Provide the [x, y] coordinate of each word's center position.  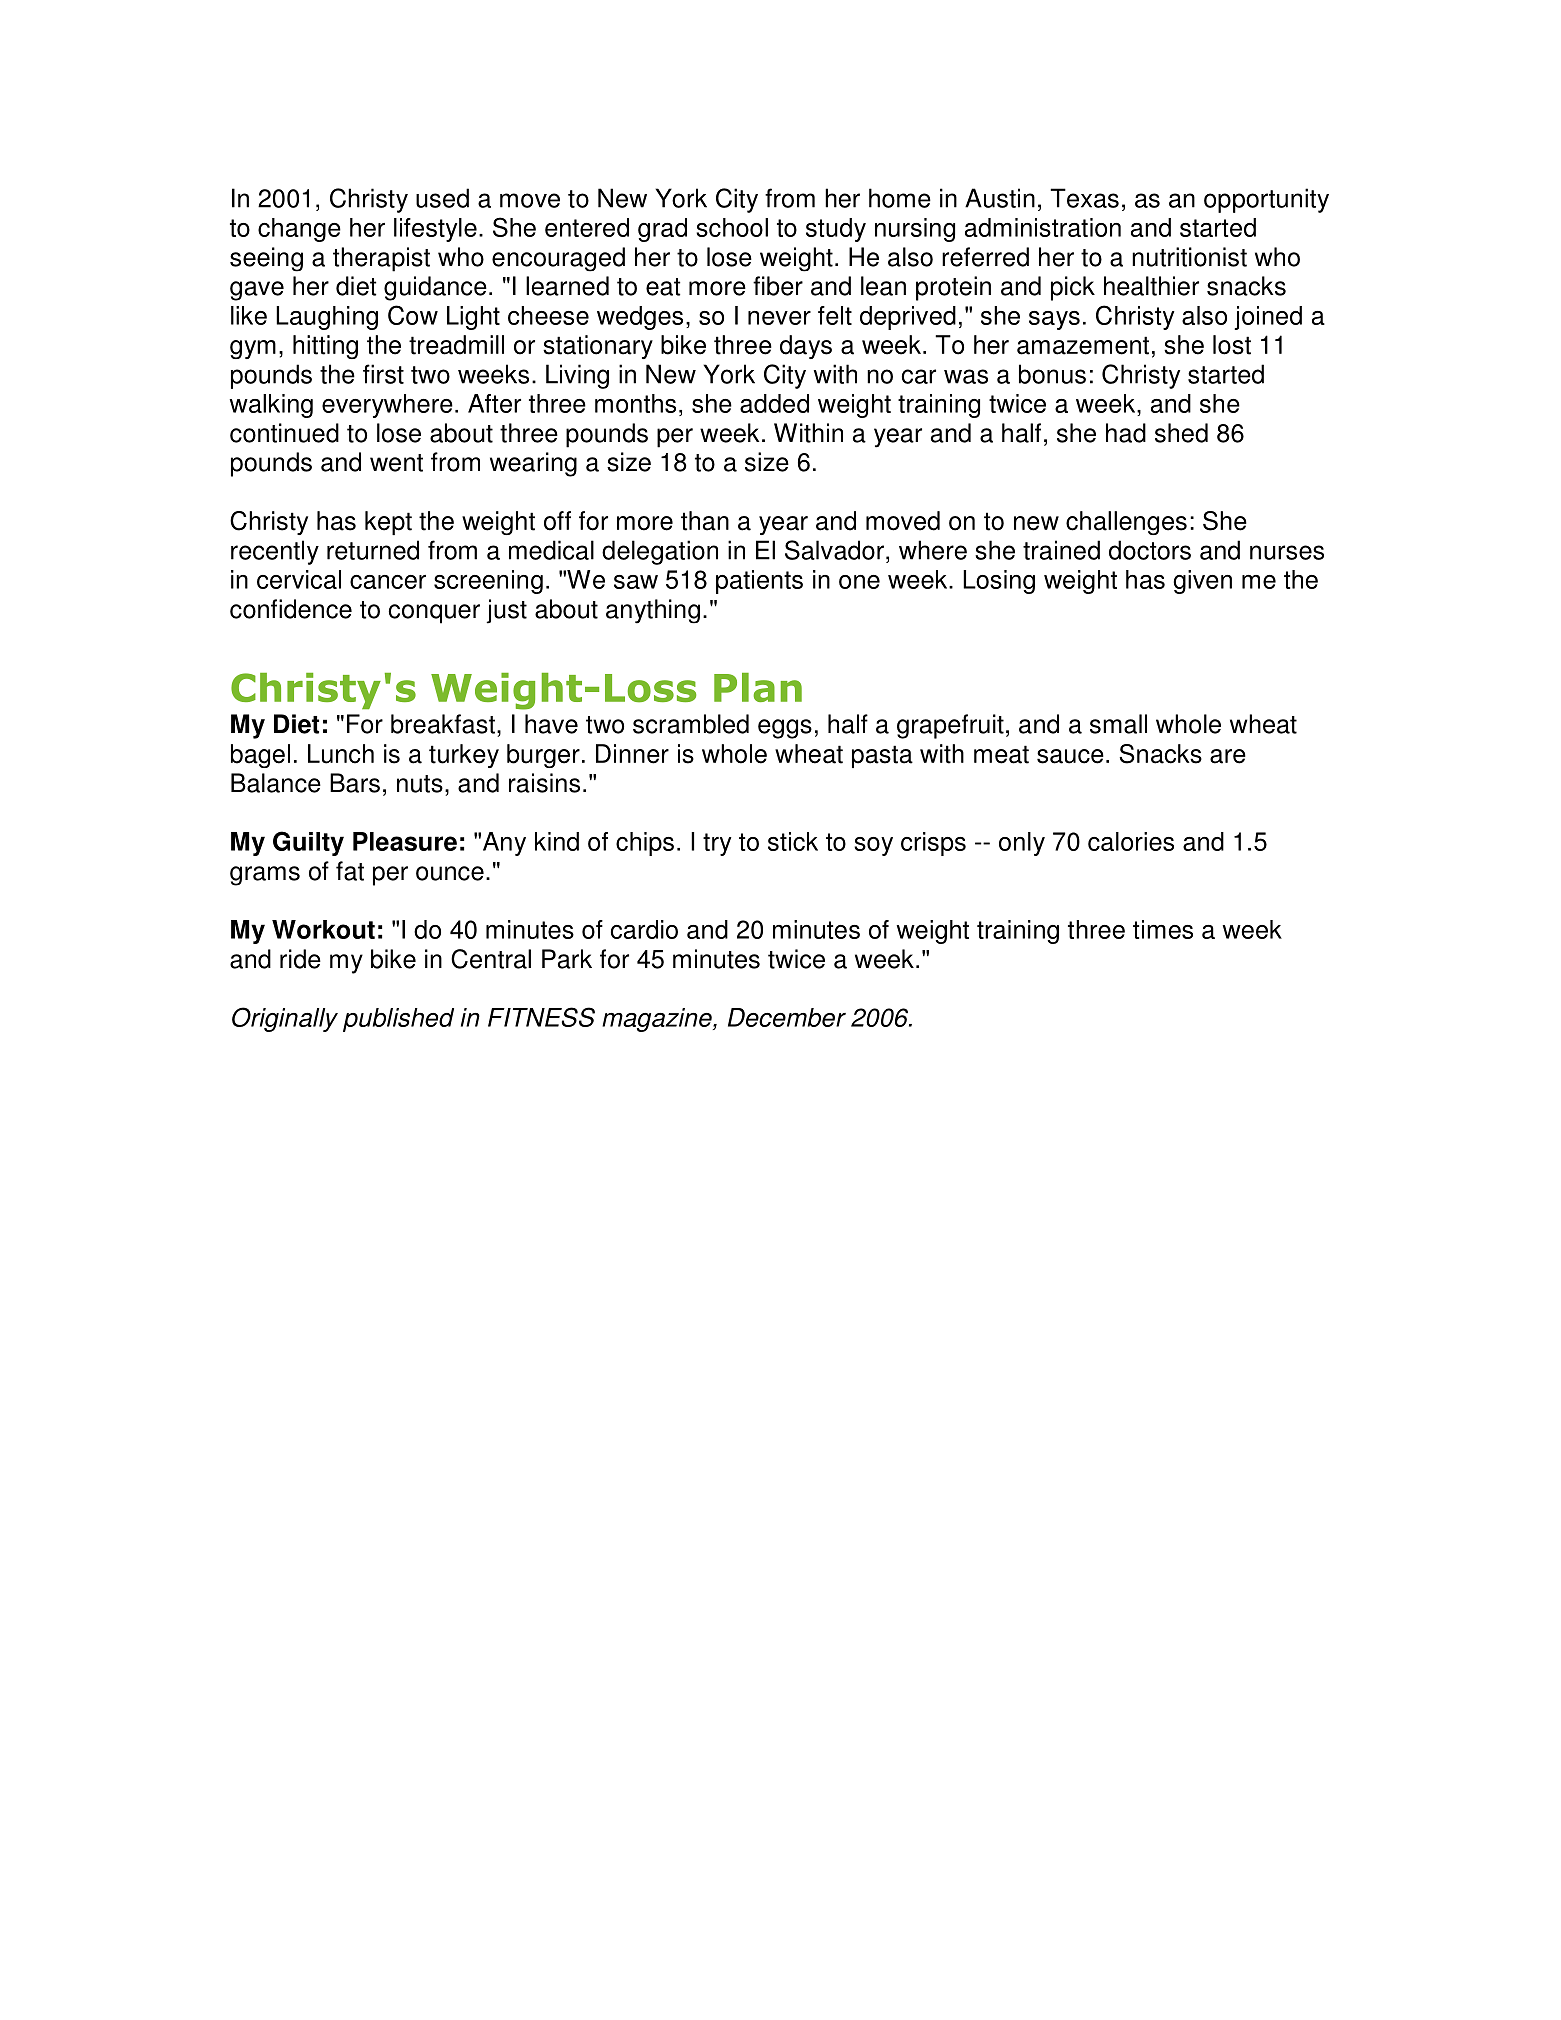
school [732, 227]
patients [759, 582]
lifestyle [435, 230]
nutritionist [1189, 257]
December [787, 1017]
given [1202, 582]
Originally [285, 1019]
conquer [434, 614]
